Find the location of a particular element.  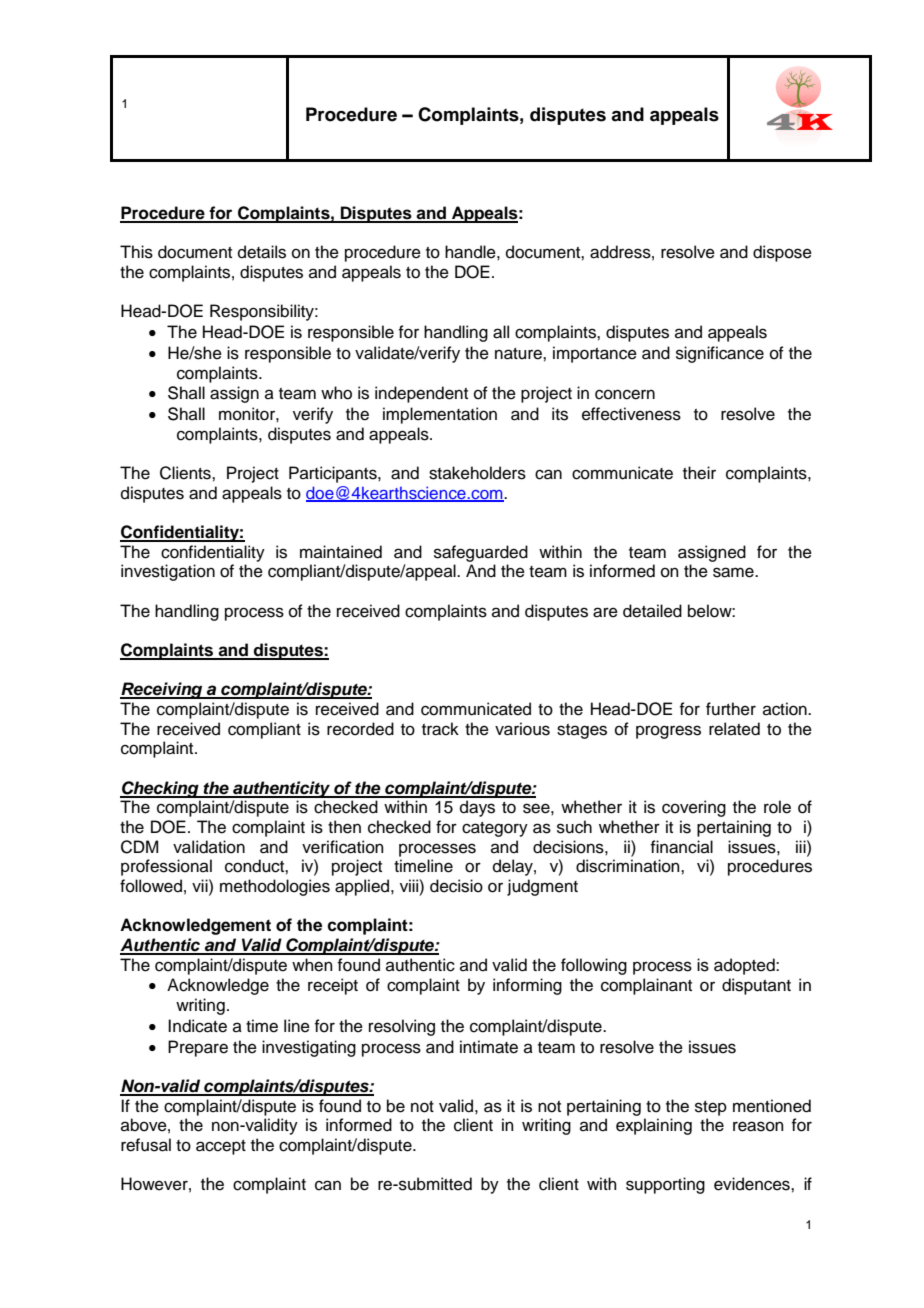

further is located at coordinates (731, 709).
